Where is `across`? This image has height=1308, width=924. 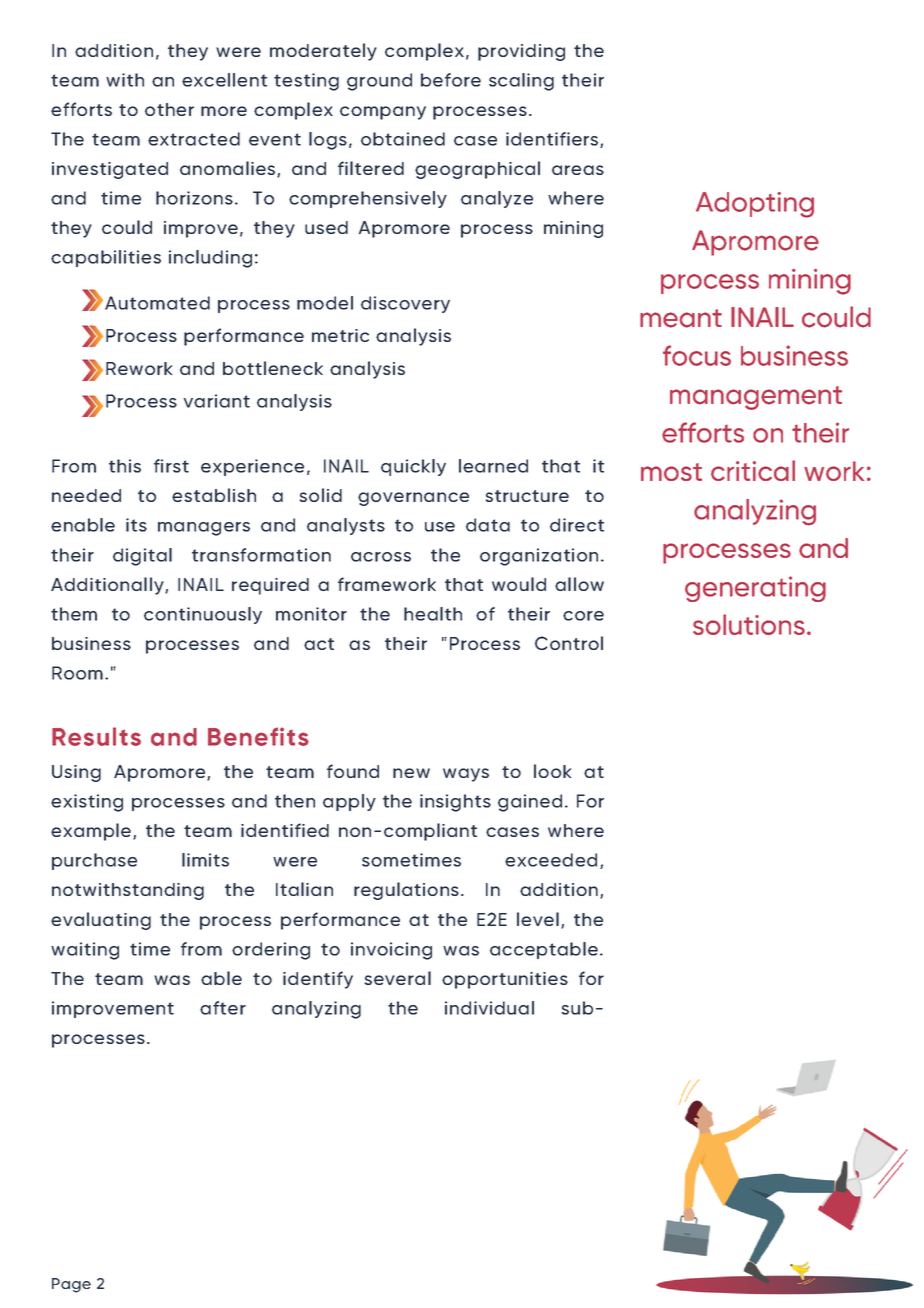 across is located at coordinates (381, 557).
